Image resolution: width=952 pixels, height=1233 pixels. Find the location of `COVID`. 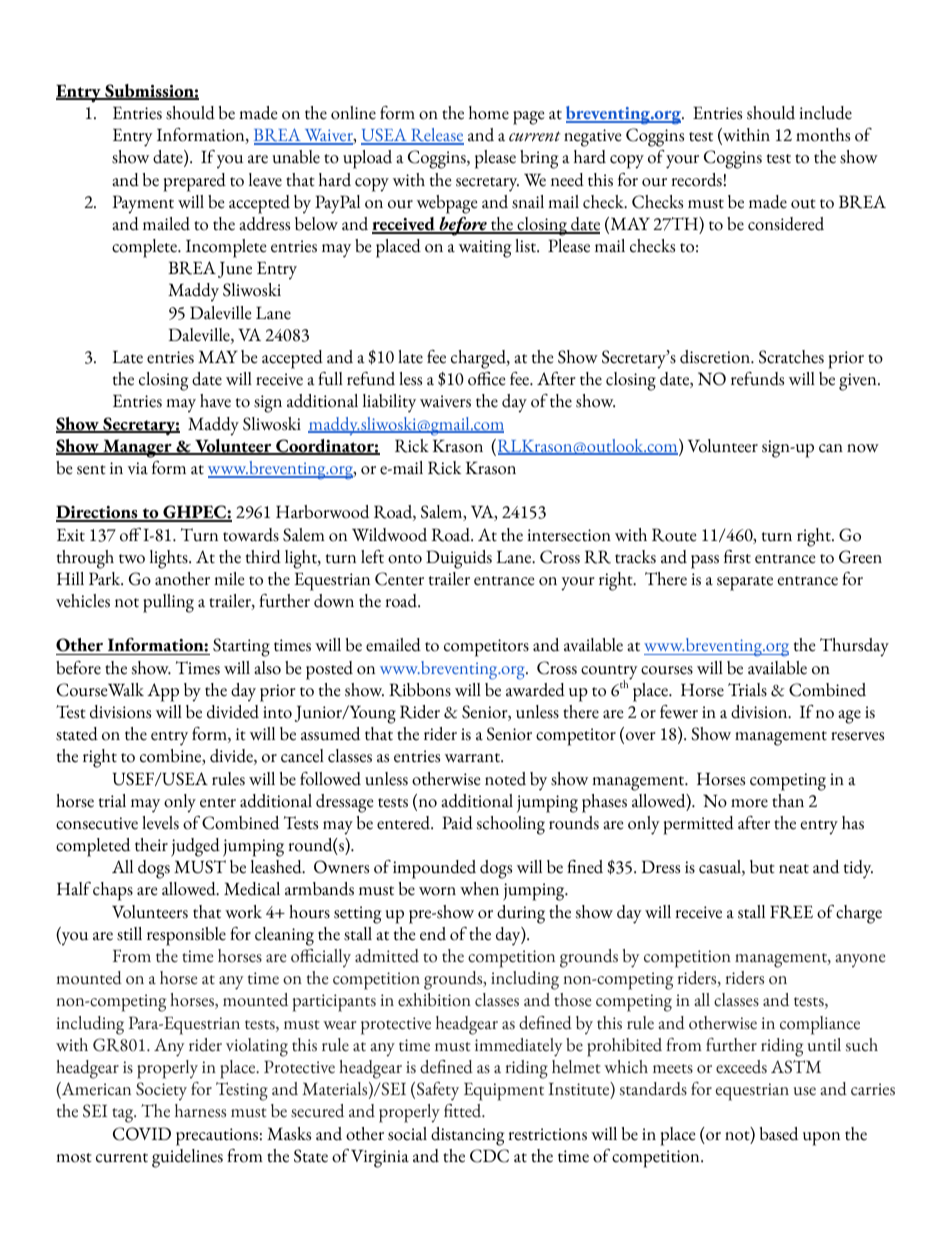

COVID is located at coordinates (142, 1134).
